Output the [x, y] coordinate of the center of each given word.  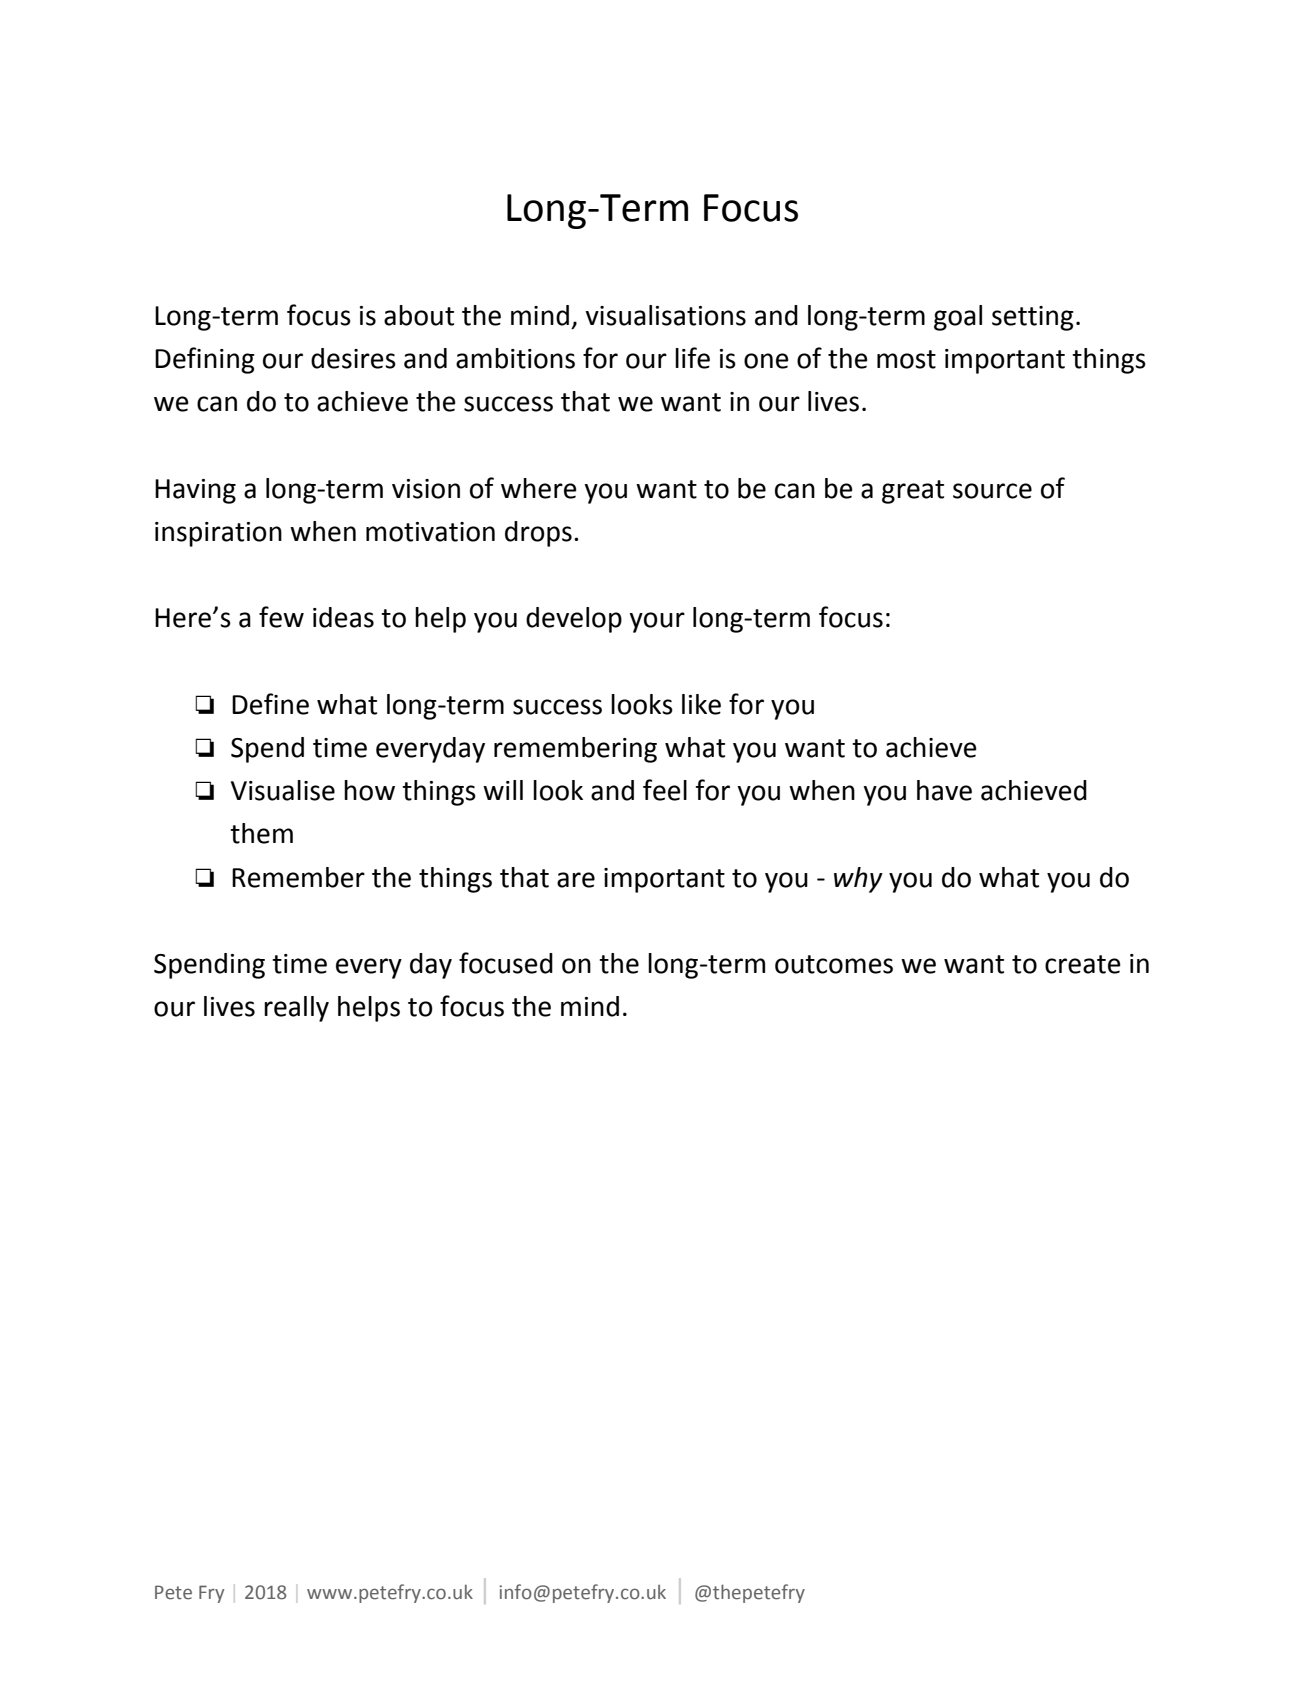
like [701, 704]
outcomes [834, 964]
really [296, 1009]
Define [270, 704]
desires [353, 358]
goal [958, 318]
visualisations [665, 315]
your [657, 622]
